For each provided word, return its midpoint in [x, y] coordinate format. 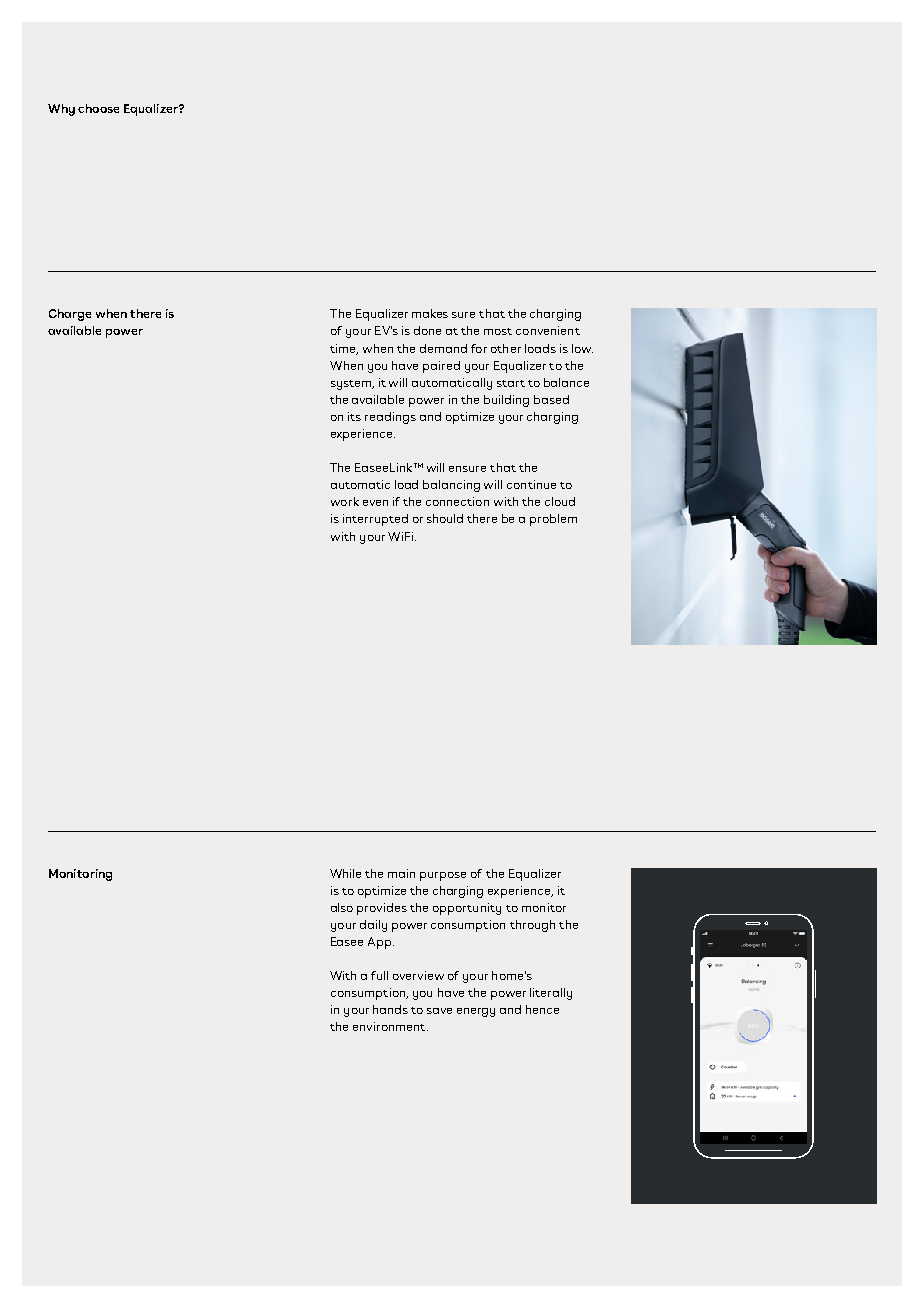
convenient [548, 330]
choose [98, 108]
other [506, 348]
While [345, 873]
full [379, 975]
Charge [70, 315]
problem [553, 520]
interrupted [375, 520]
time [344, 349]
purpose [443, 876]
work [345, 501]
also [342, 907]
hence [542, 1009]
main [401, 873]
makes [430, 313]
